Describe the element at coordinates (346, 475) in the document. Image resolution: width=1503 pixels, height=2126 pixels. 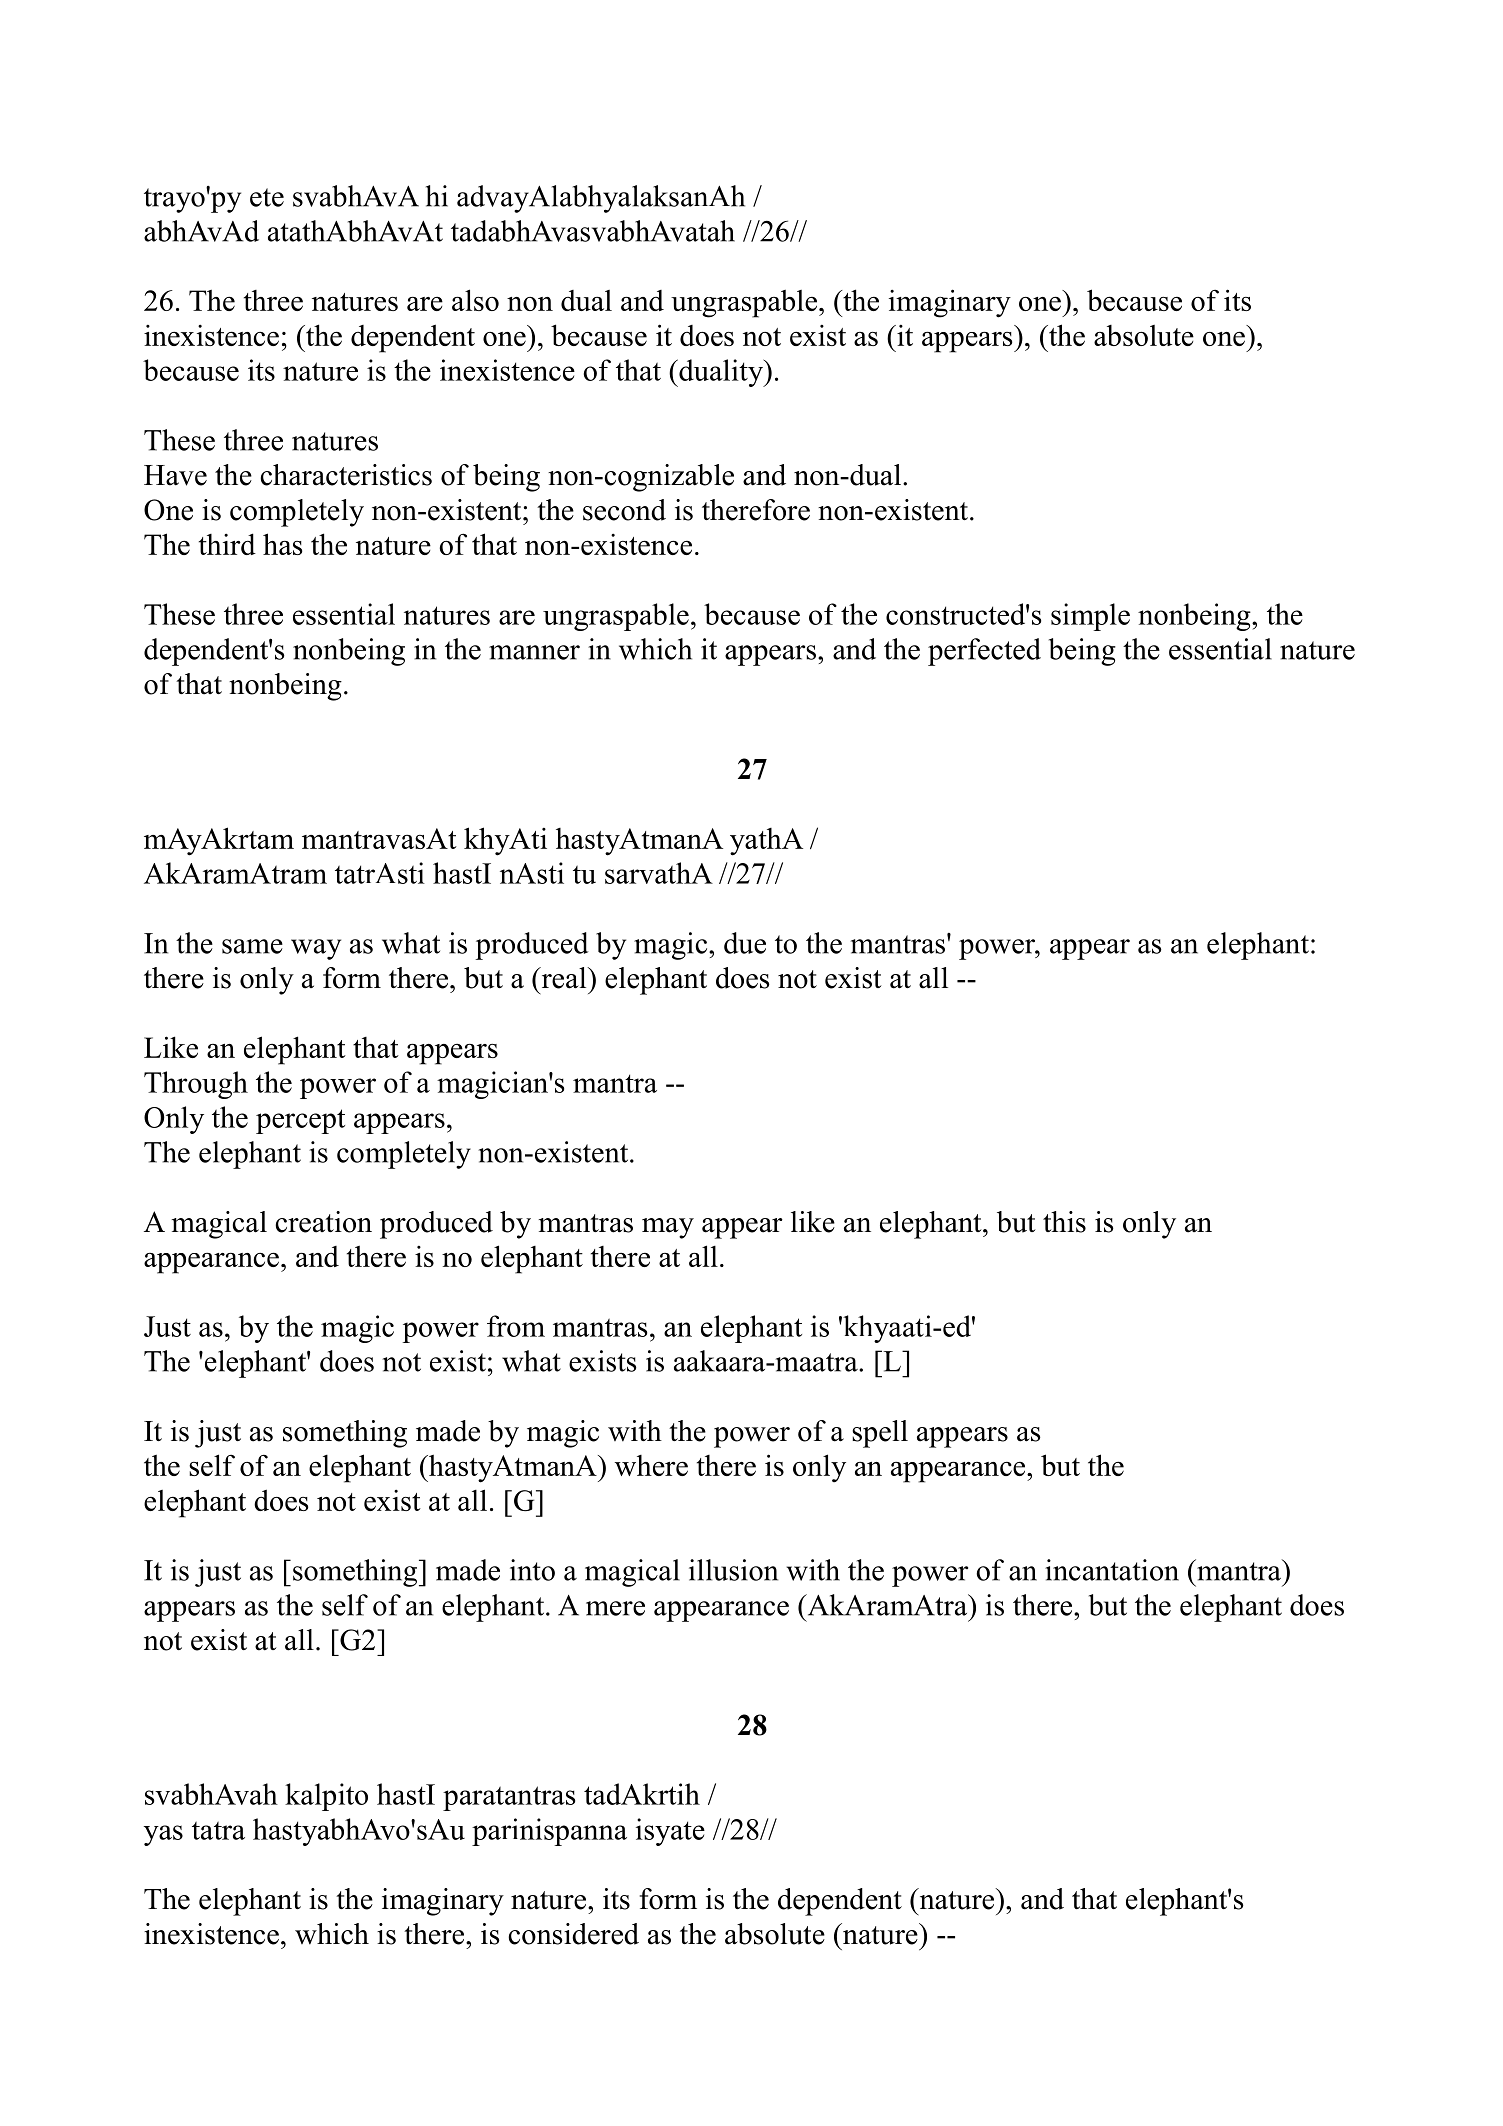
I see `characteristics` at that location.
